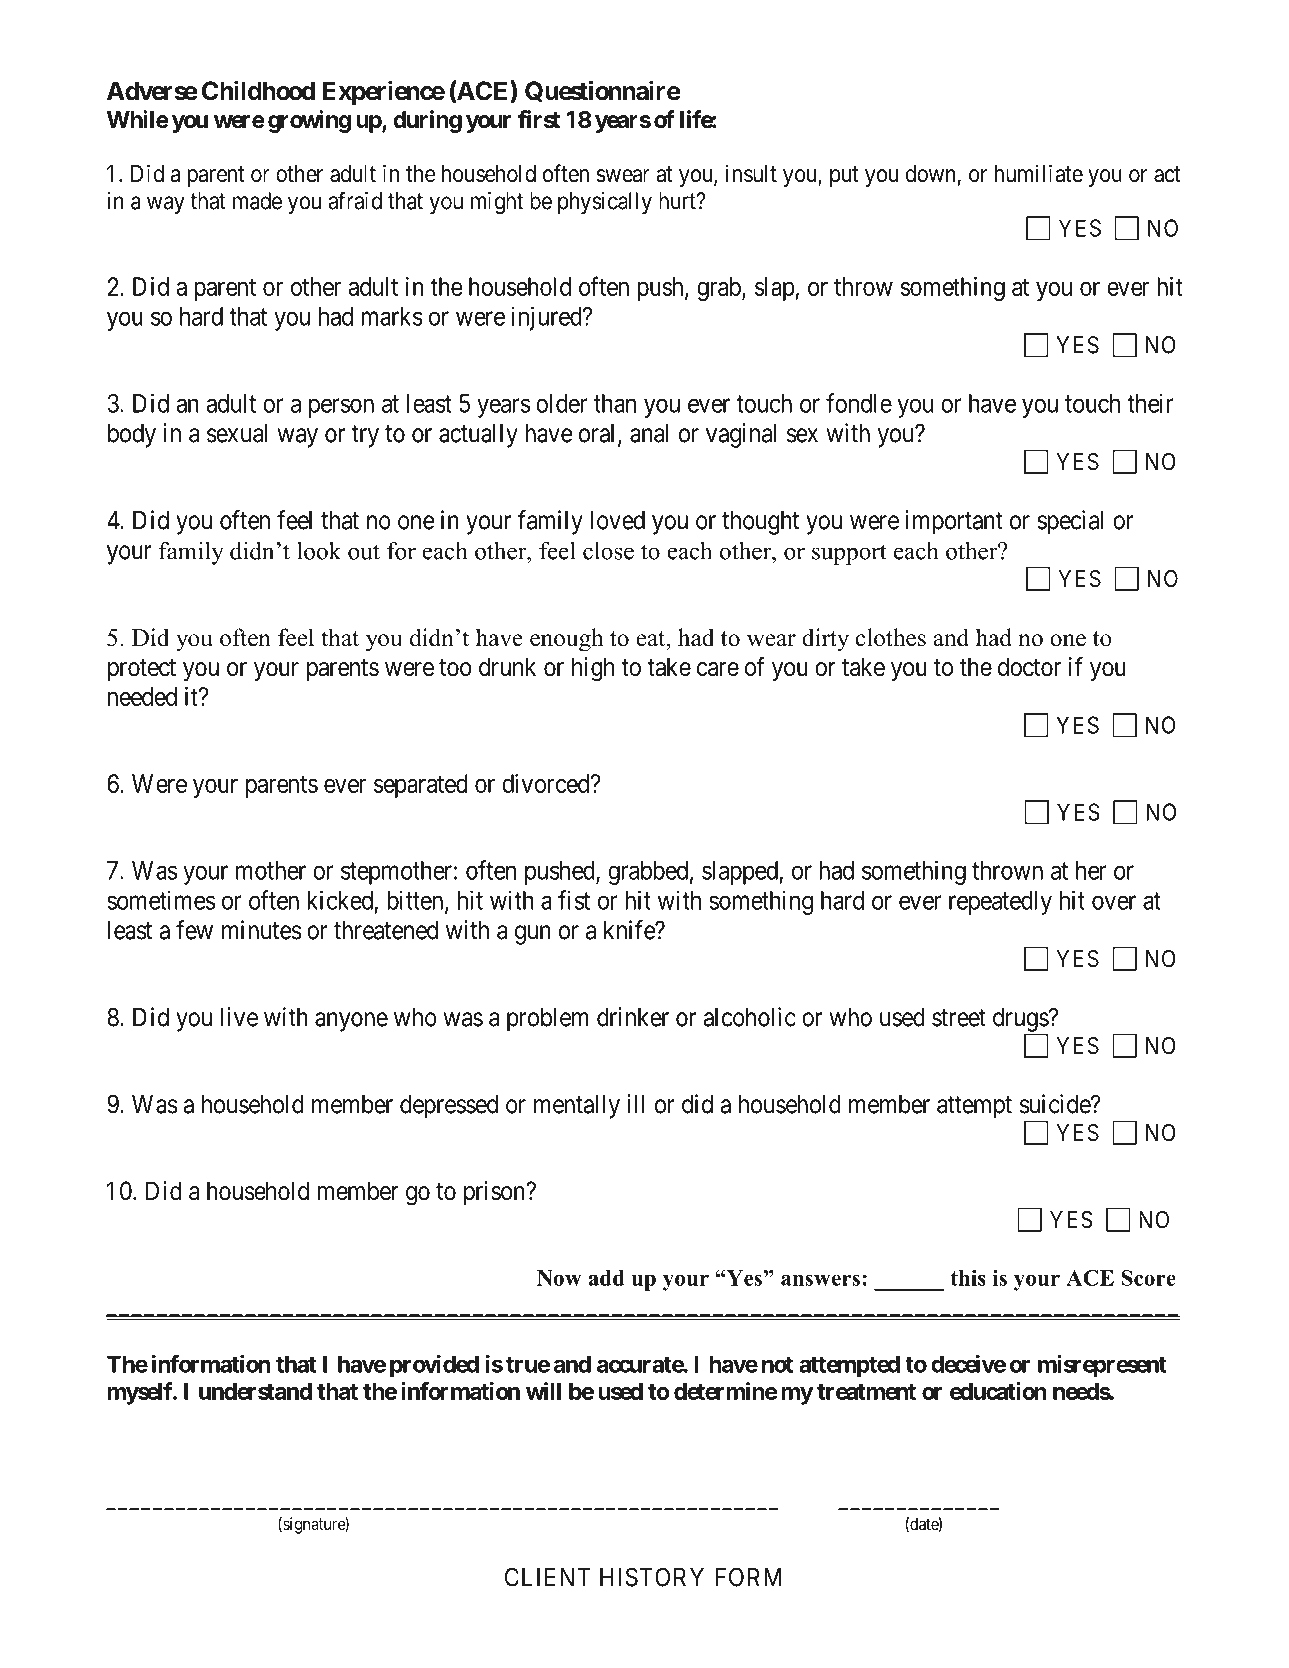 The image size is (1289, 1668). I want to click on depressed, so click(449, 1107).
